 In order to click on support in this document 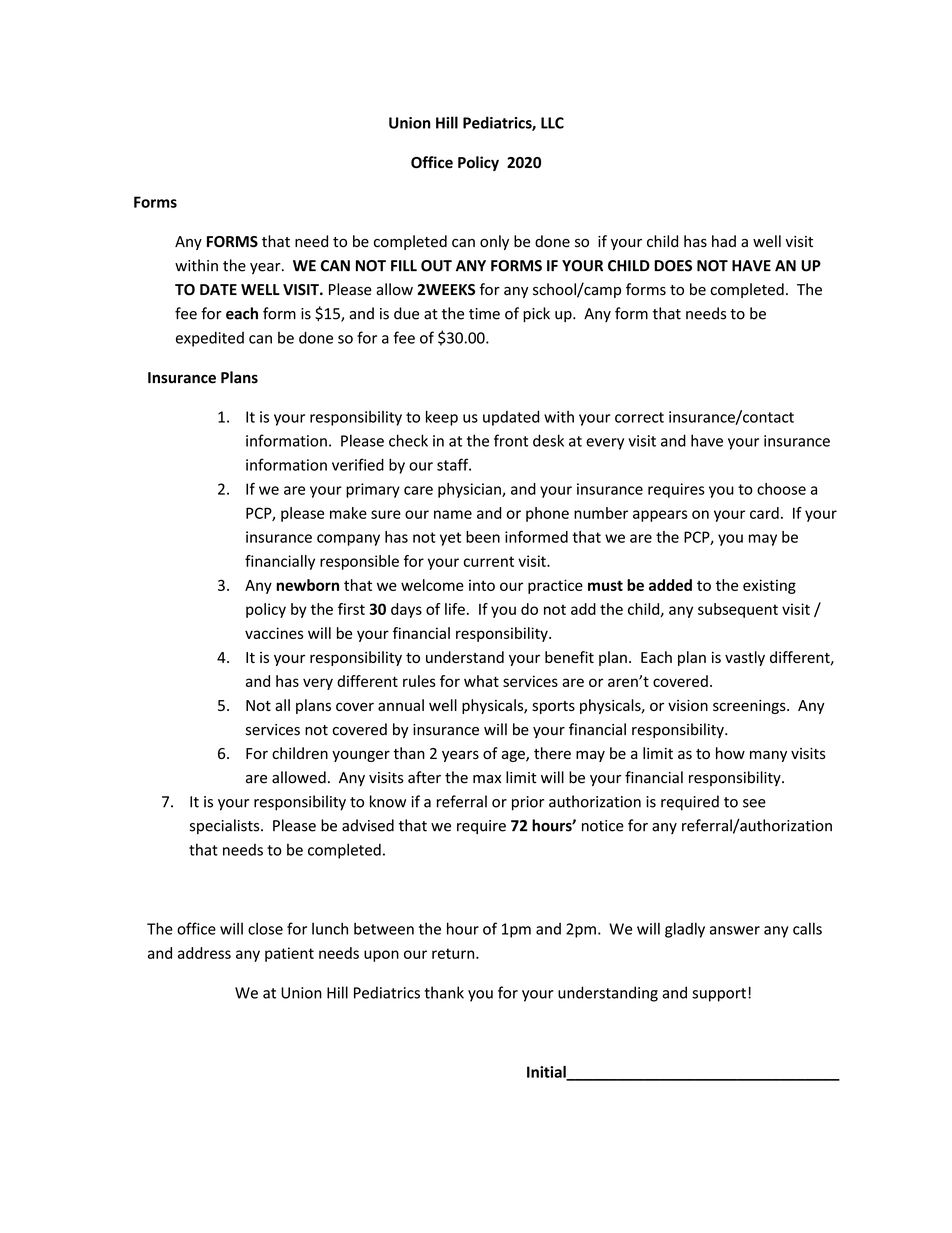, I will do `click(719, 995)`.
